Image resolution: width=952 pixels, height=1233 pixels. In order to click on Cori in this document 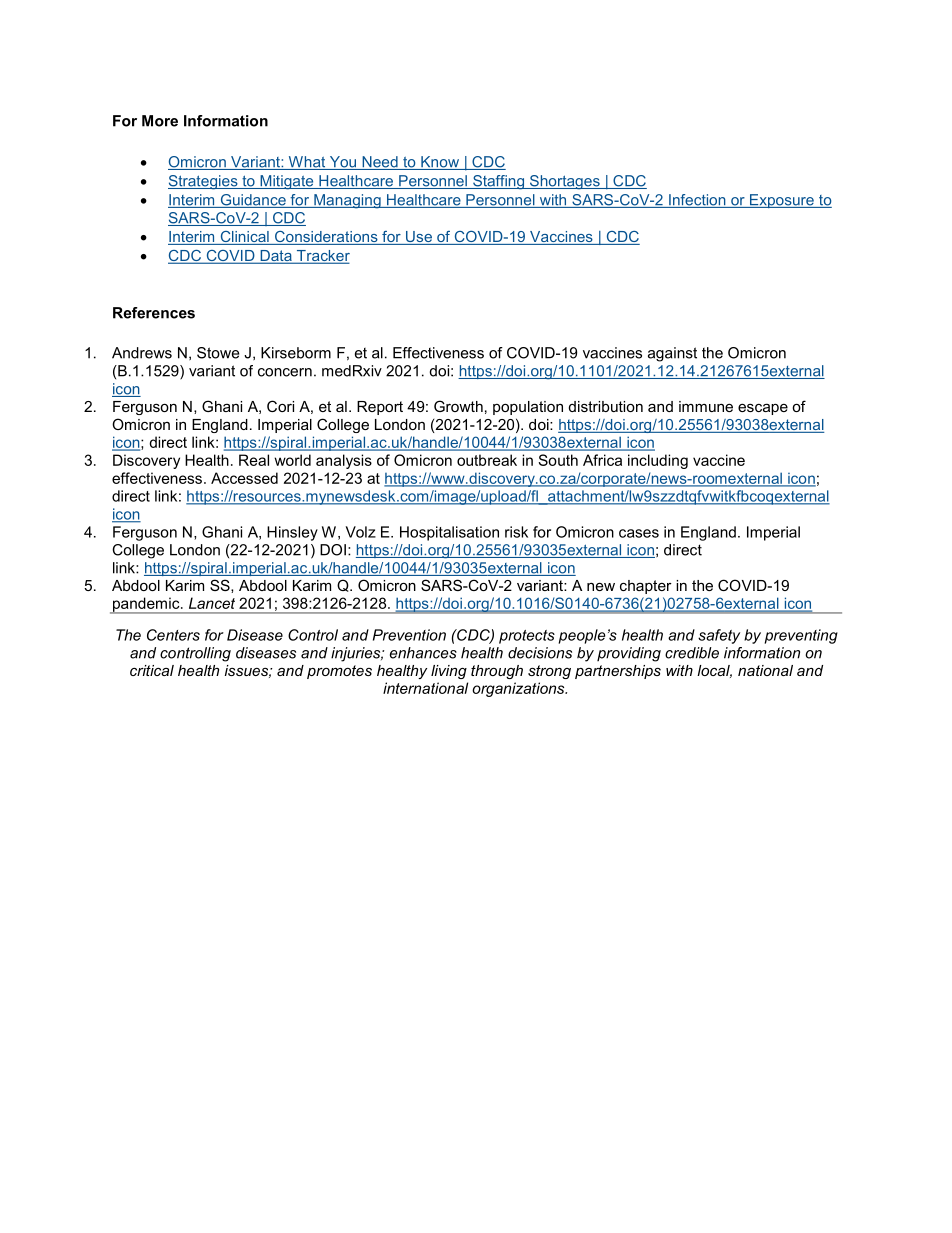, I will do `click(280, 406)`.
